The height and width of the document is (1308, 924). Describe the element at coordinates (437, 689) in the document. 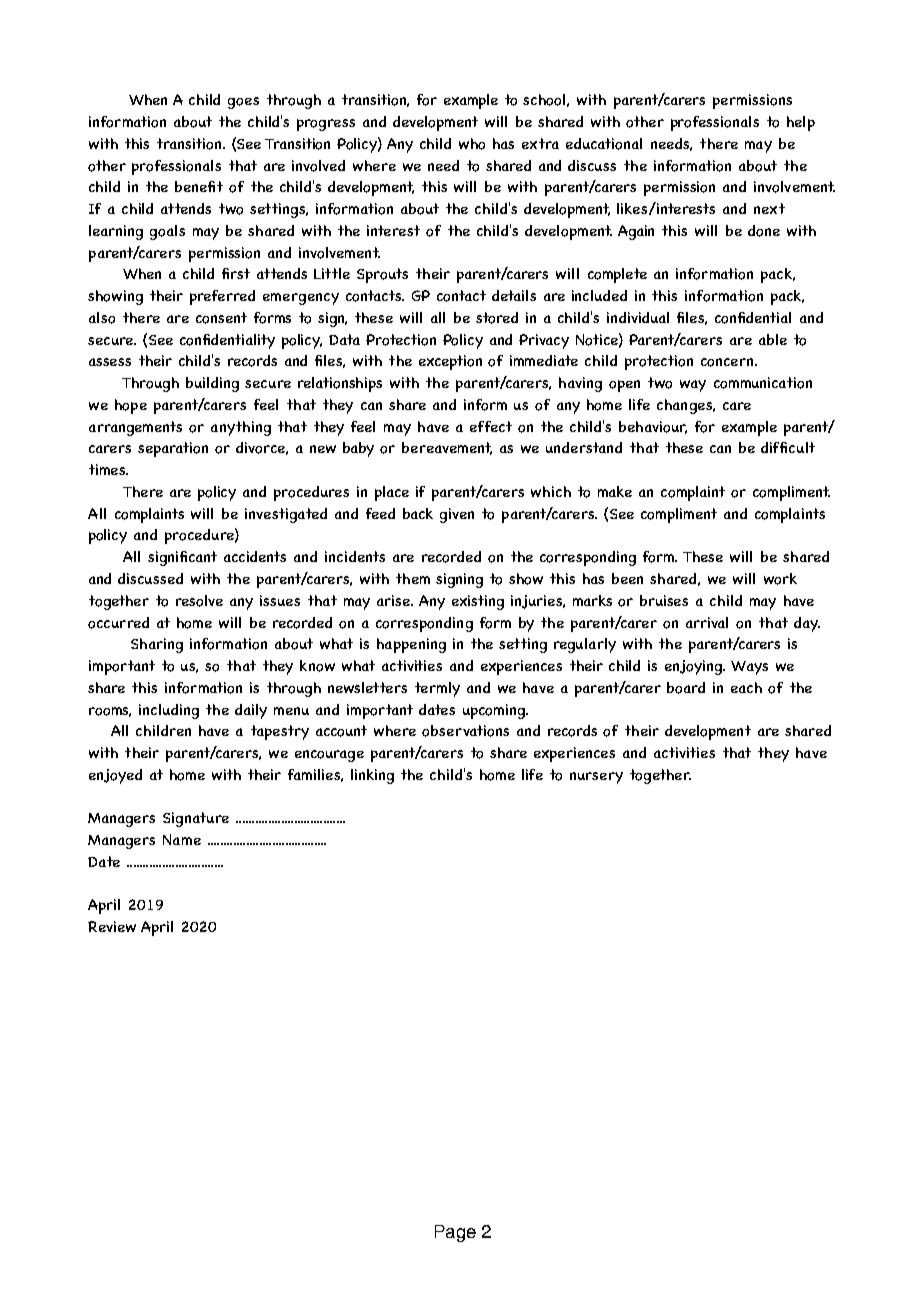

I see `termly` at that location.
